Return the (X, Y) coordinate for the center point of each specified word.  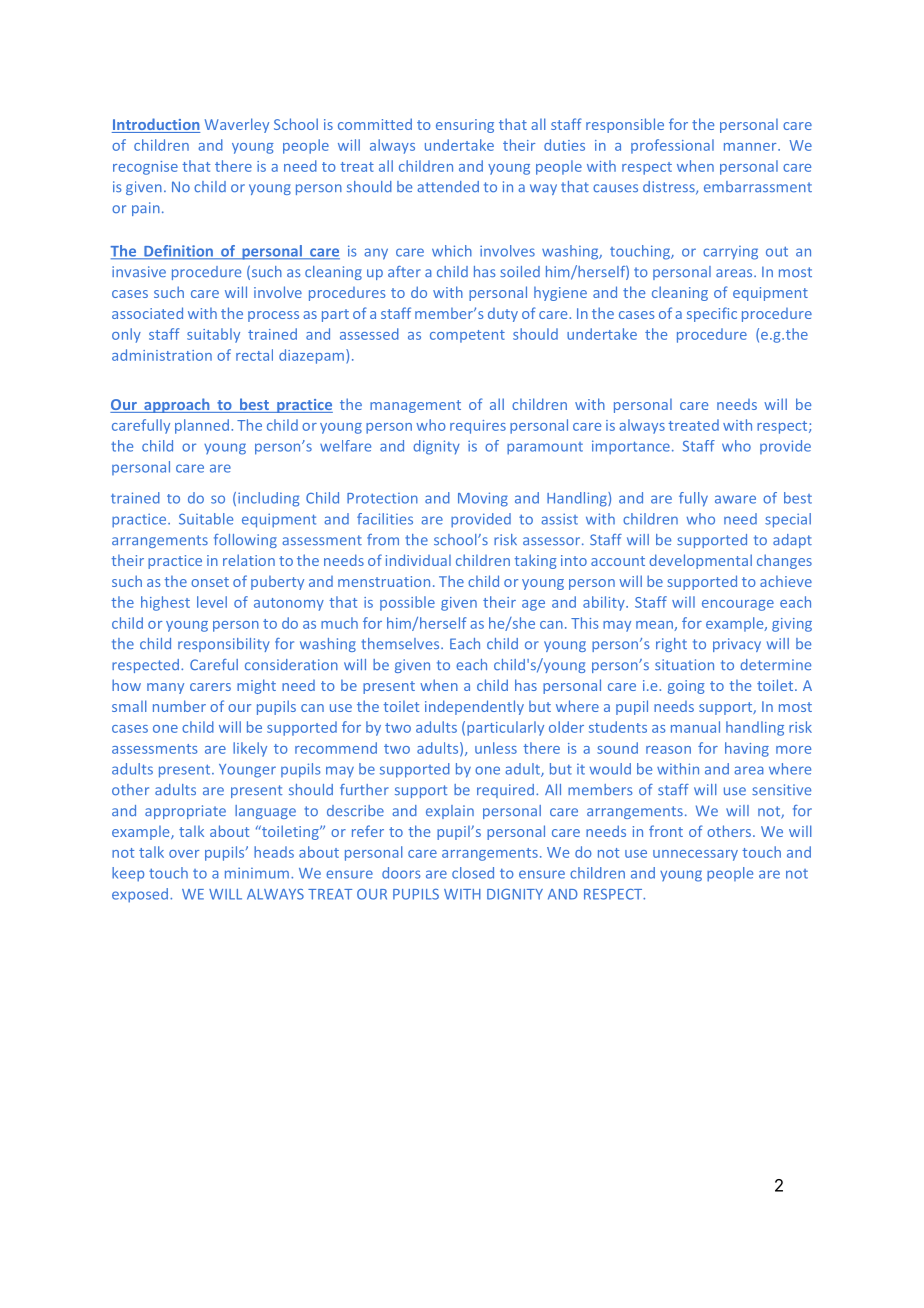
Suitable (206, 519)
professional (672, 146)
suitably (213, 335)
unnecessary (695, 855)
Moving (483, 499)
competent (467, 336)
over (184, 854)
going (686, 687)
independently (474, 707)
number (179, 706)
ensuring (465, 126)
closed (473, 873)
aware (735, 499)
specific (712, 314)
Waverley (237, 125)
